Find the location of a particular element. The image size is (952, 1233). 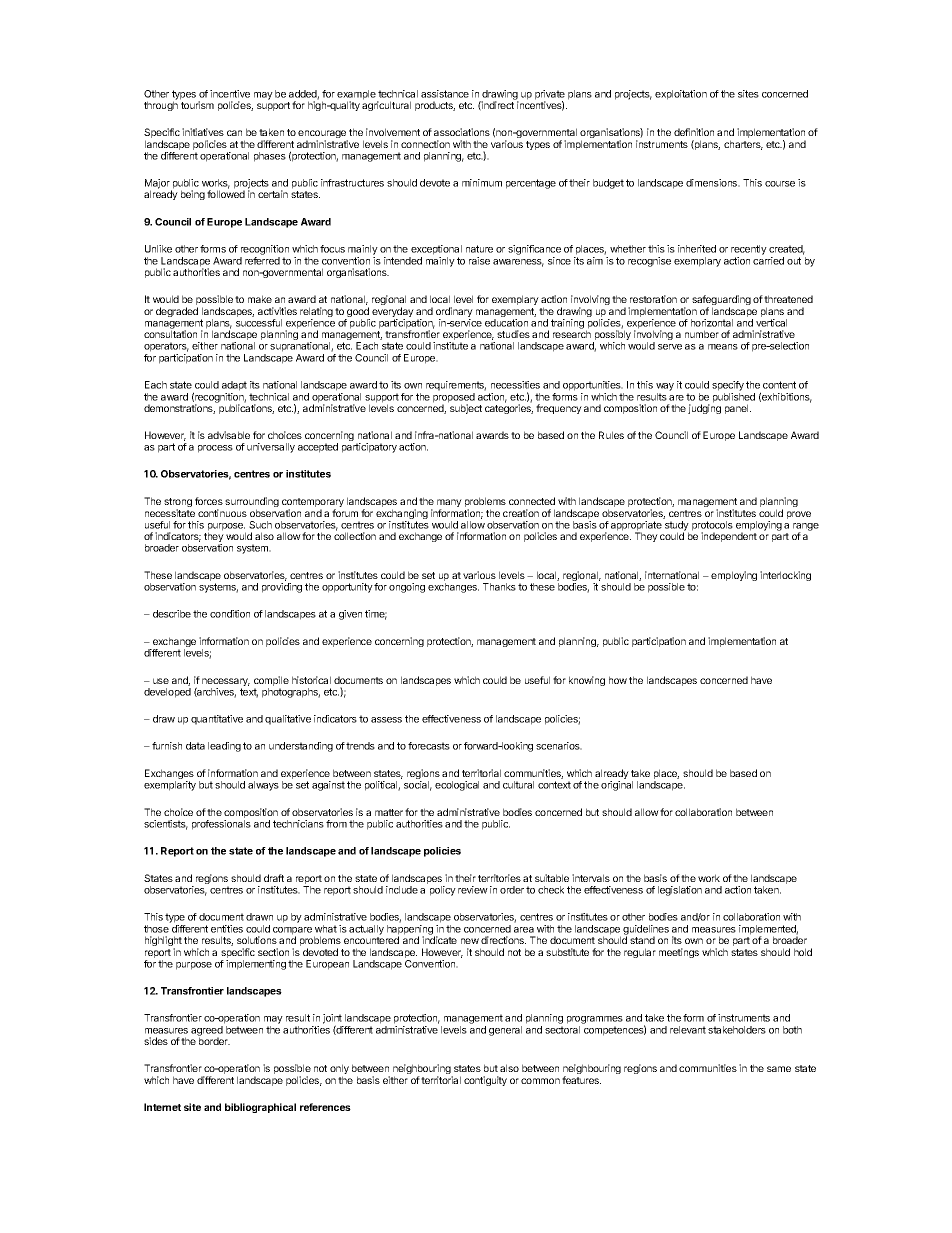

same is located at coordinates (779, 1069).
